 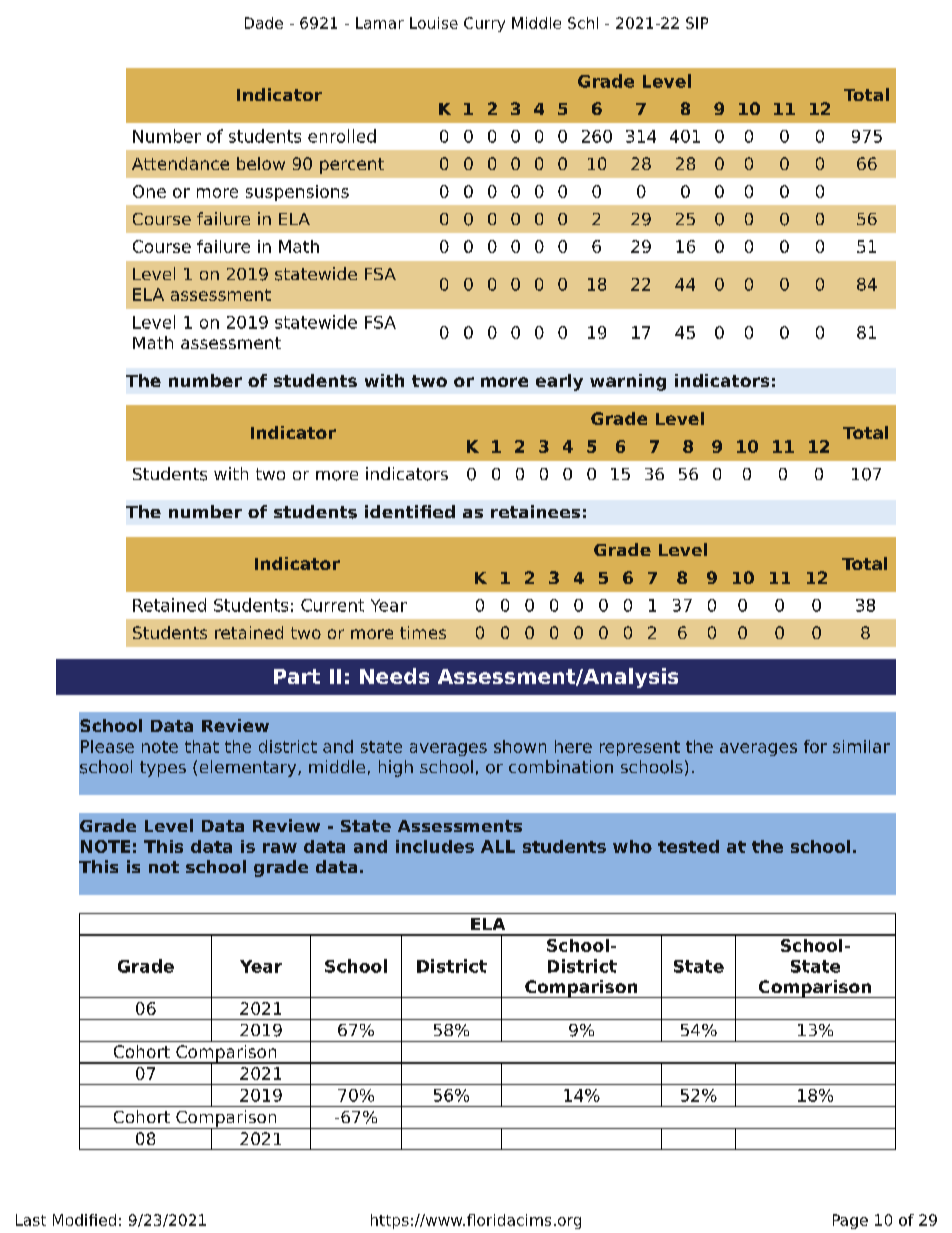 I want to click on Louise, so click(x=434, y=23).
